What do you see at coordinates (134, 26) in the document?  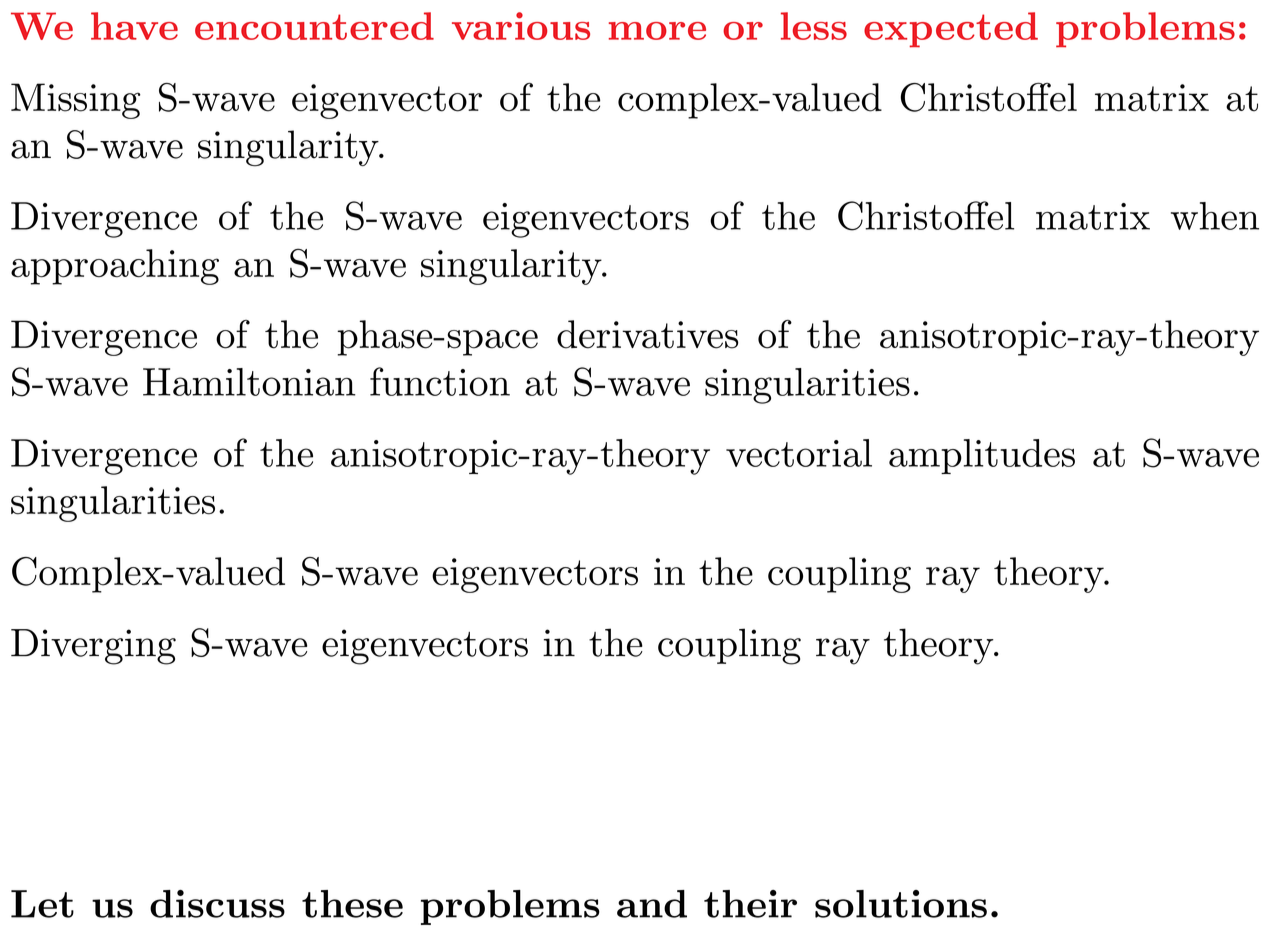 I see `have` at bounding box center [134, 26].
